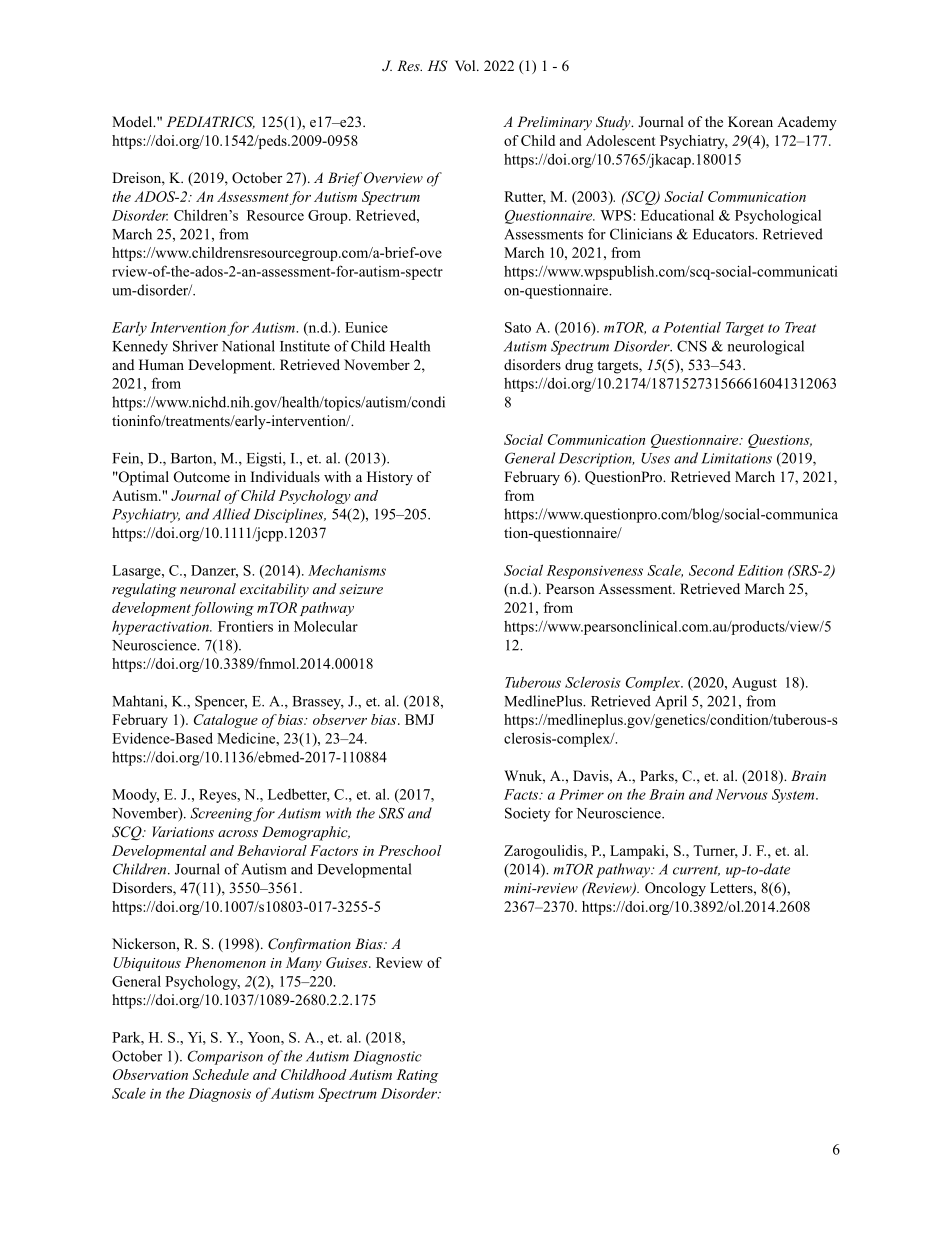 The image size is (952, 1233). I want to click on Vol, so click(466, 65).
